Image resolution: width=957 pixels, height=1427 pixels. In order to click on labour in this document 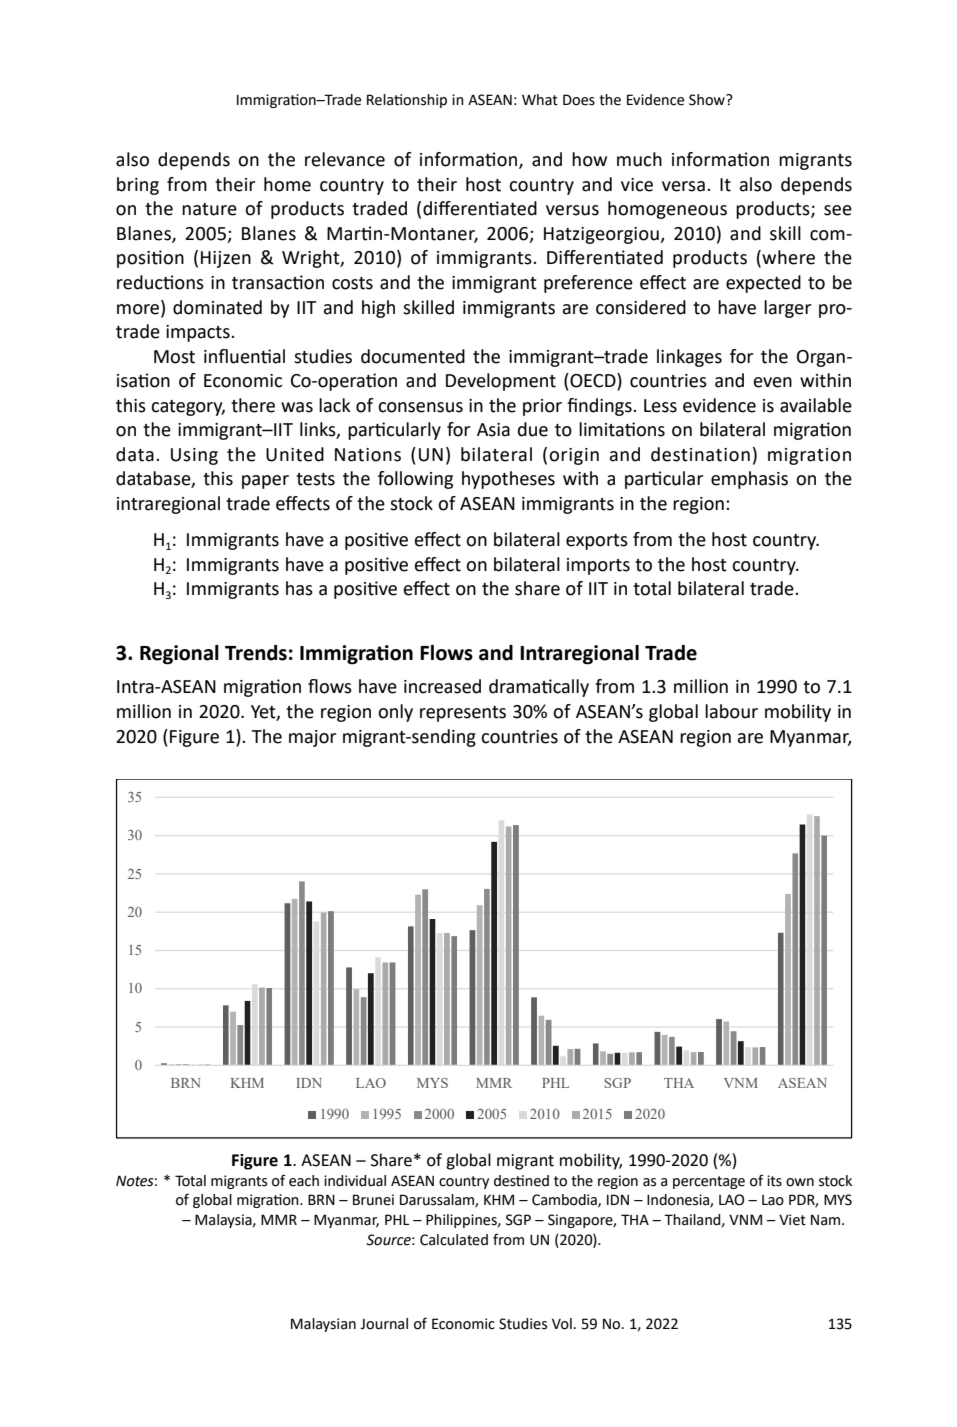, I will do `click(731, 711)`.
